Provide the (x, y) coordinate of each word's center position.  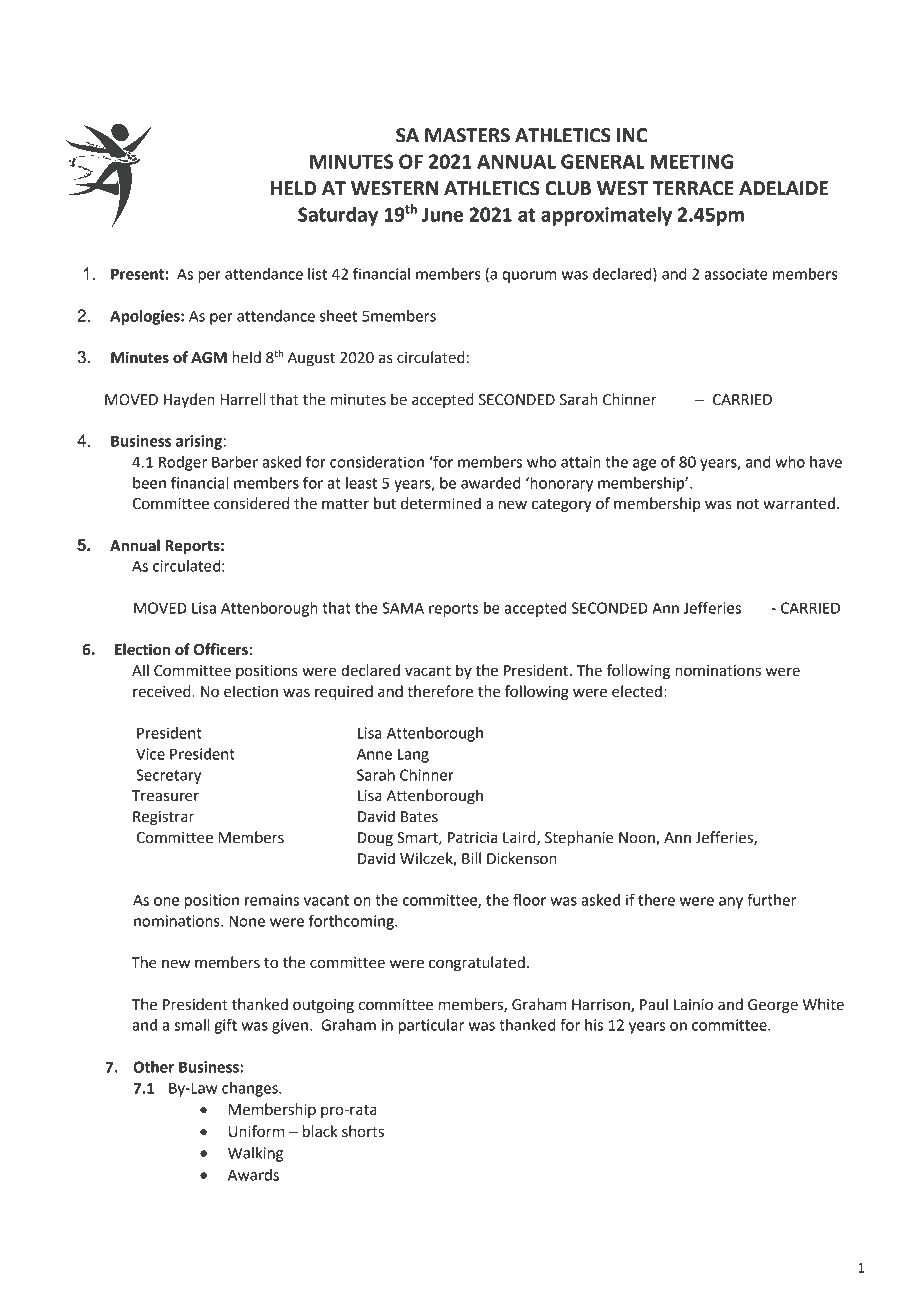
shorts (363, 1131)
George (773, 1006)
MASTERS (467, 135)
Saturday (338, 216)
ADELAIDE (783, 188)
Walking (255, 1154)
